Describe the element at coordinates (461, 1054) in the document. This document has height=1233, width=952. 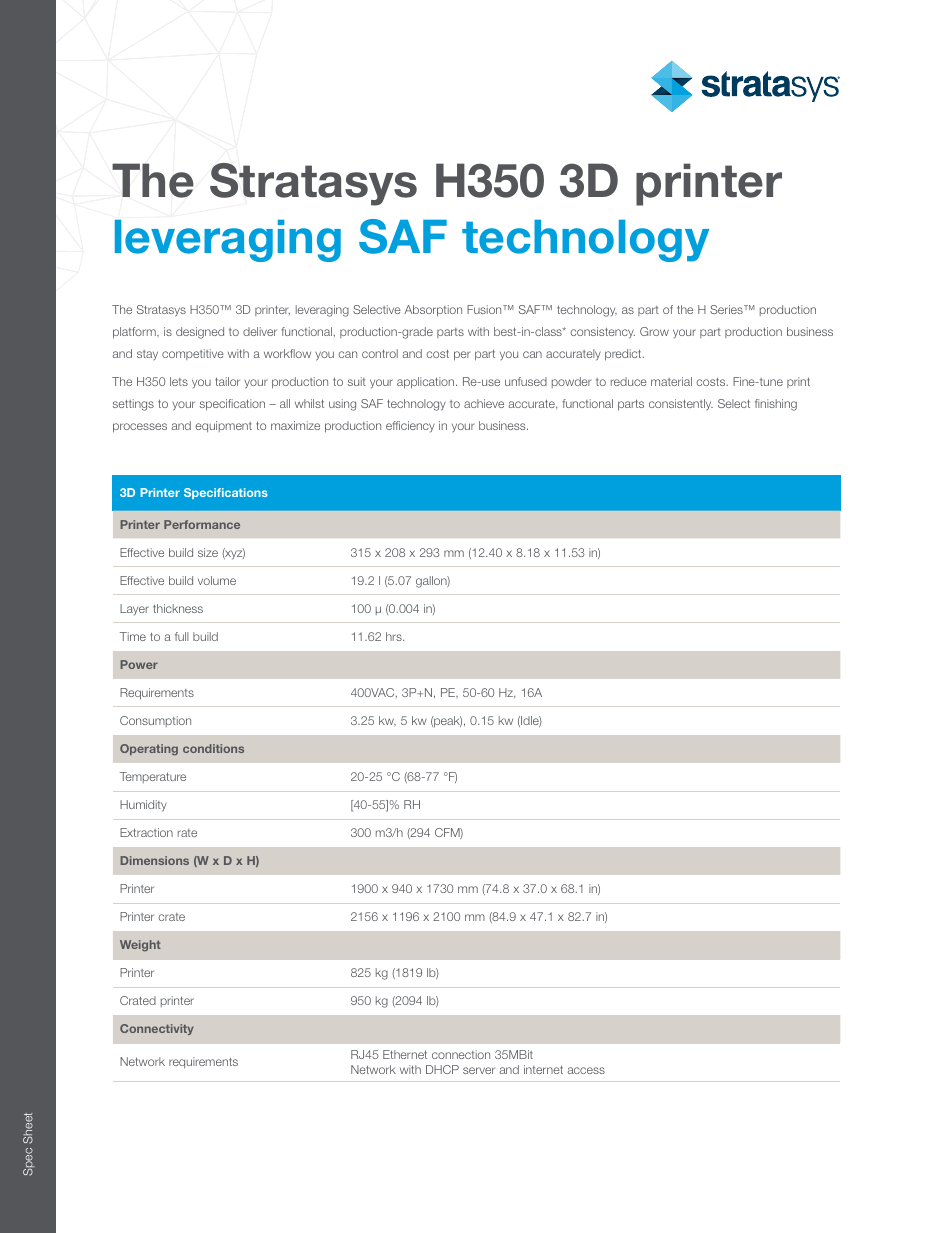
I see `connection` at that location.
